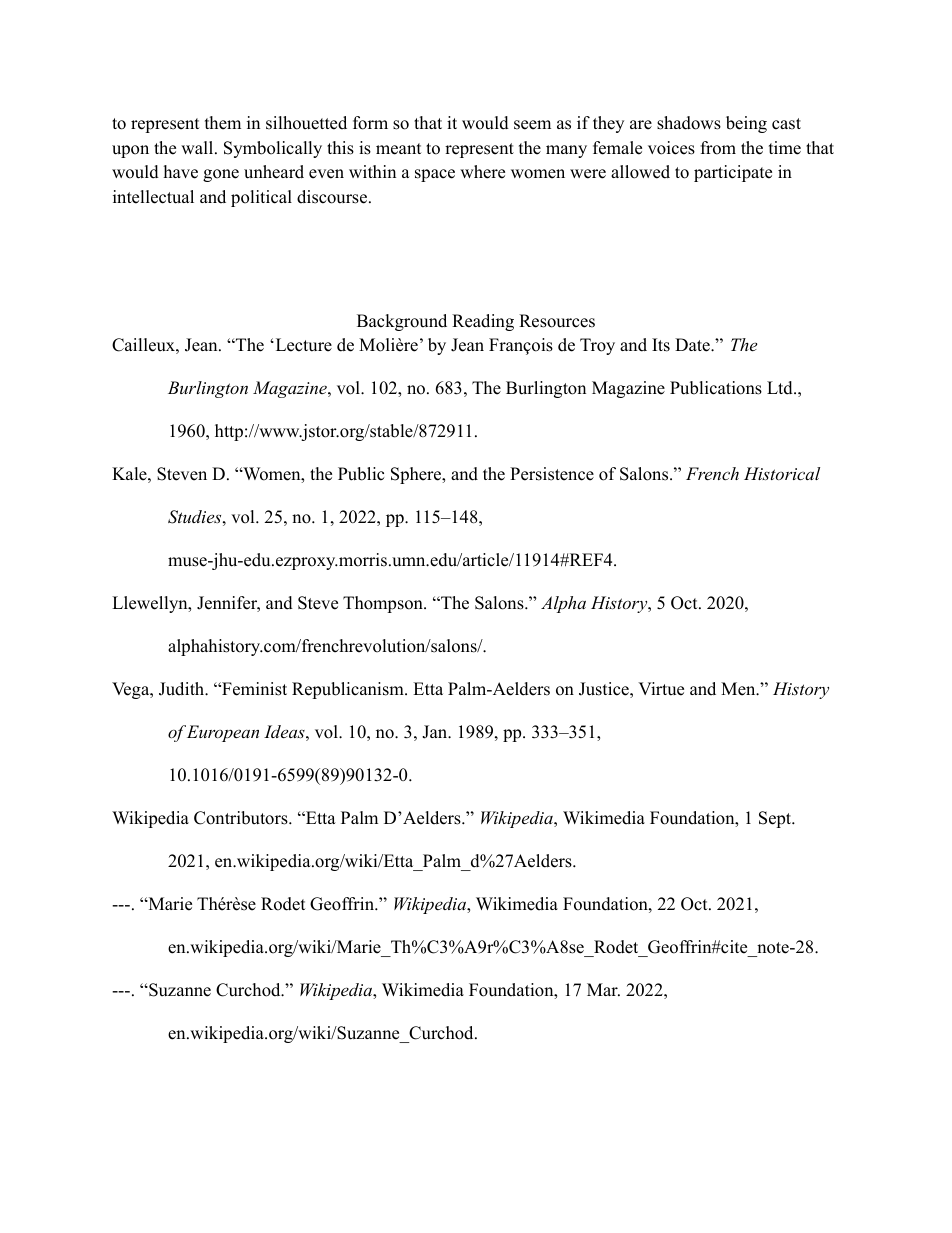  I want to click on Historical, so click(782, 473).
